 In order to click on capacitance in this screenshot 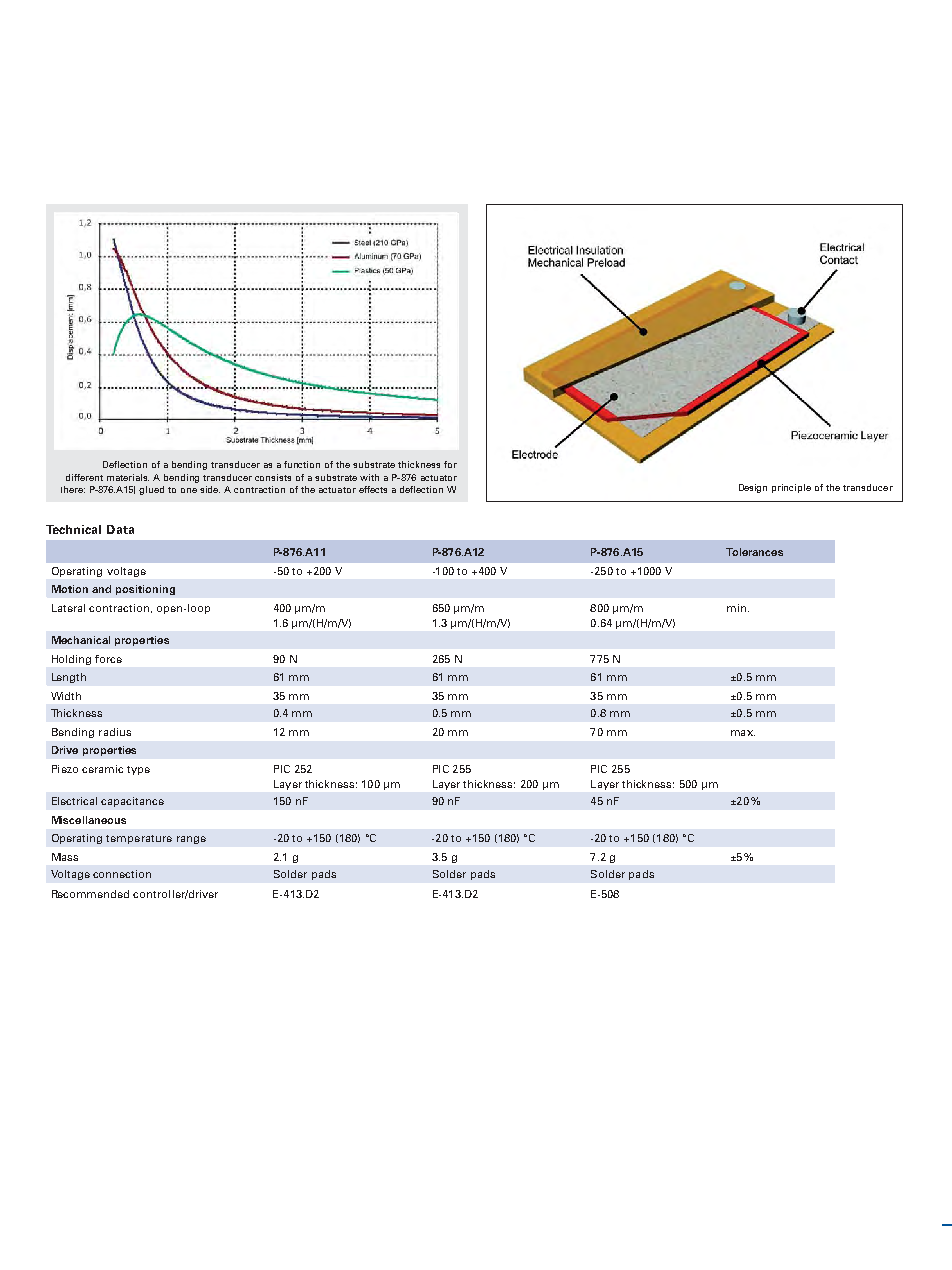, I will do `click(132, 802)`.
